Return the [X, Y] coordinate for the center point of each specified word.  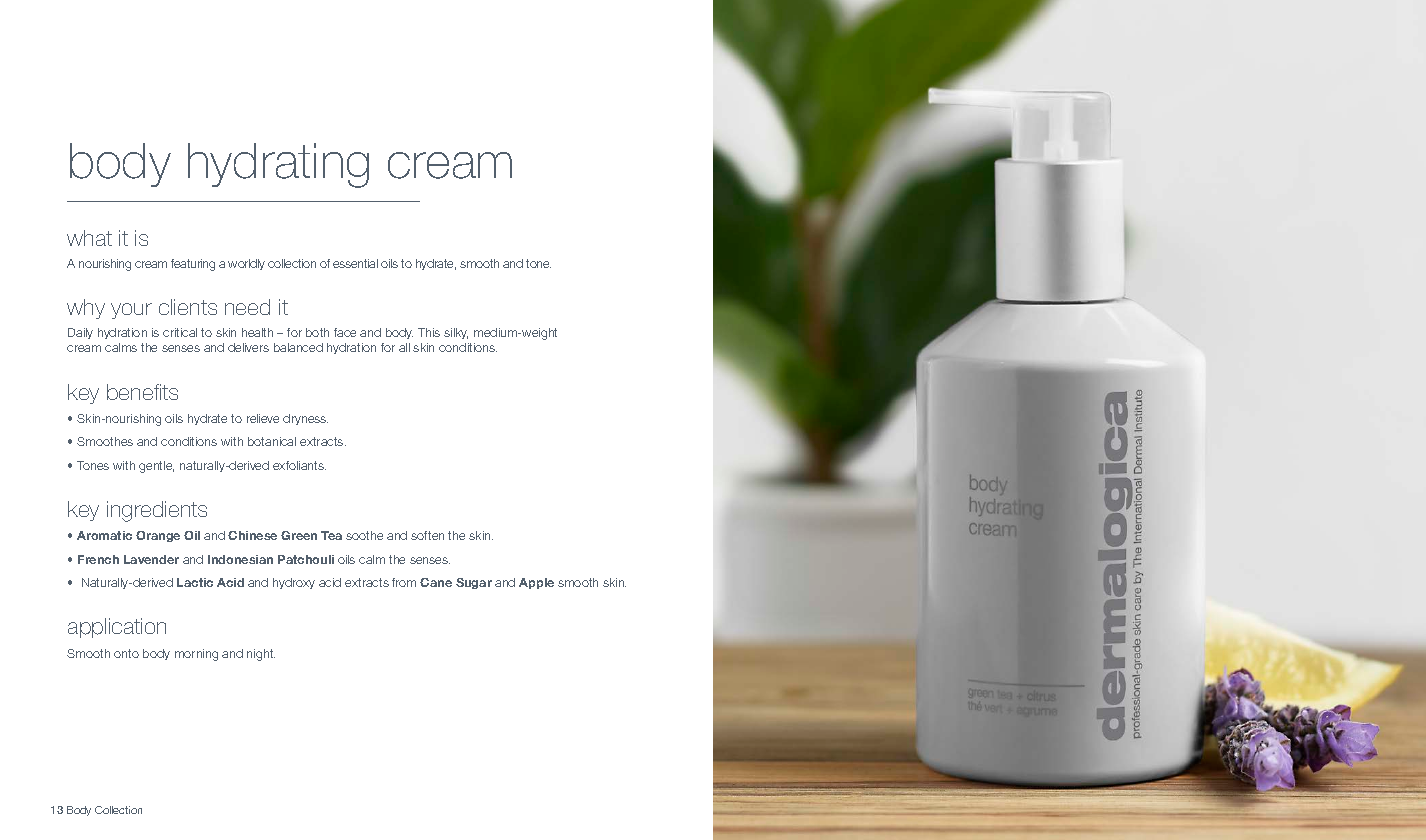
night [261, 655]
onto [126, 653]
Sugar [474, 583]
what [89, 238]
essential [355, 263]
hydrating [278, 165]
